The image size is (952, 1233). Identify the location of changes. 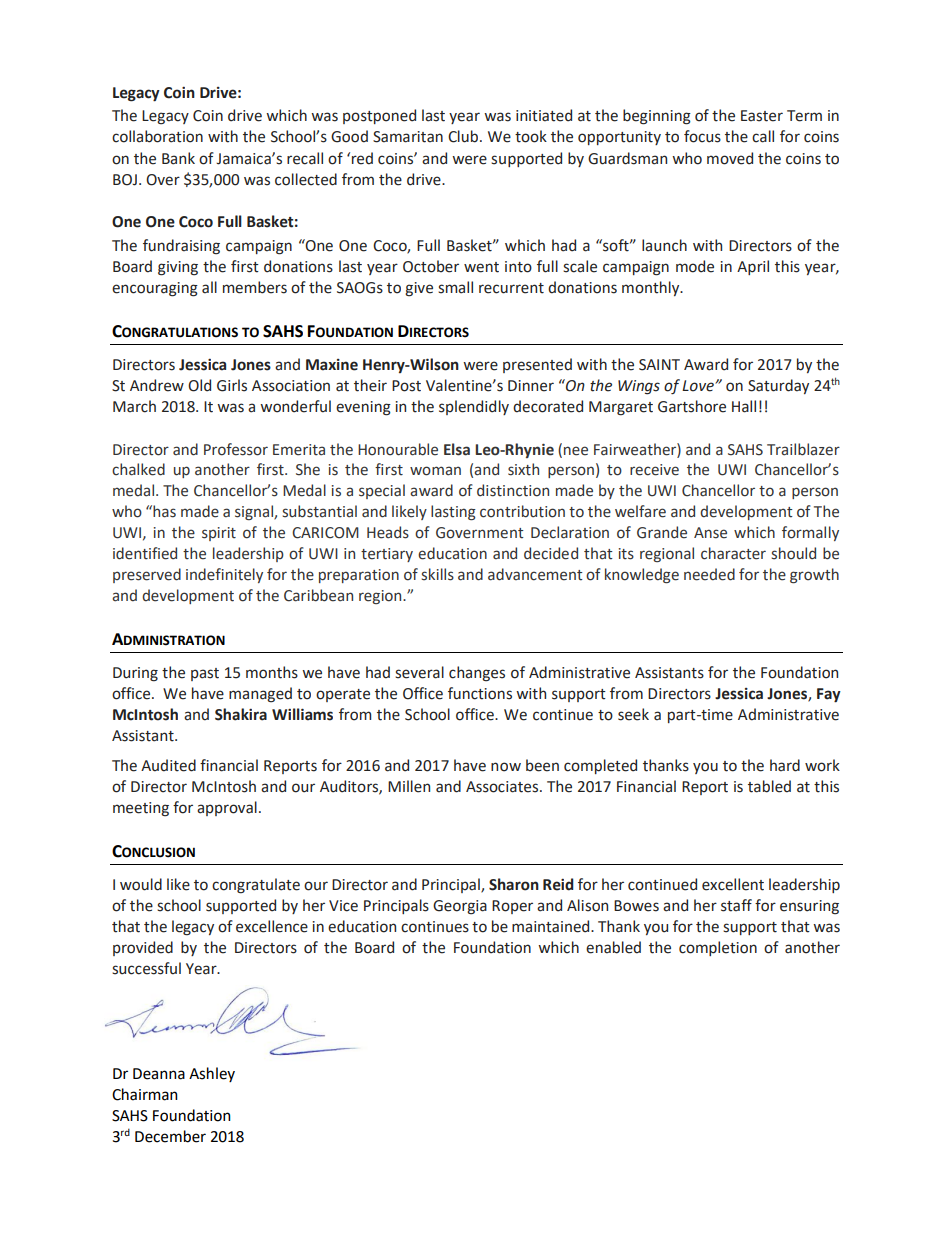
(477, 674).
